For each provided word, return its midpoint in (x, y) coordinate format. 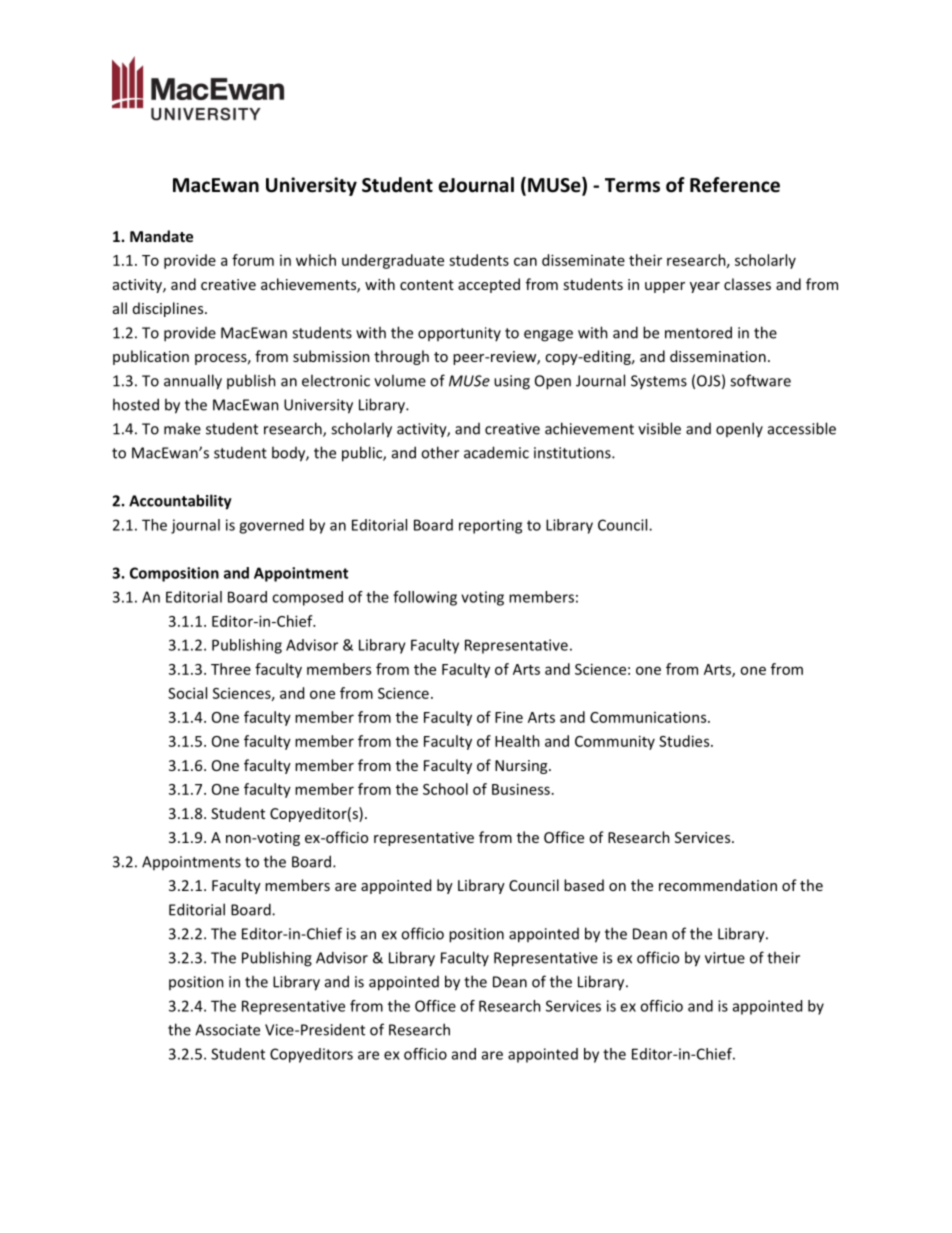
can (525, 261)
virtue (725, 958)
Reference (735, 185)
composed (307, 598)
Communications (649, 717)
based (584, 885)
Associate (227, 1030)
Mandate (161, 236)
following (425, 598)
